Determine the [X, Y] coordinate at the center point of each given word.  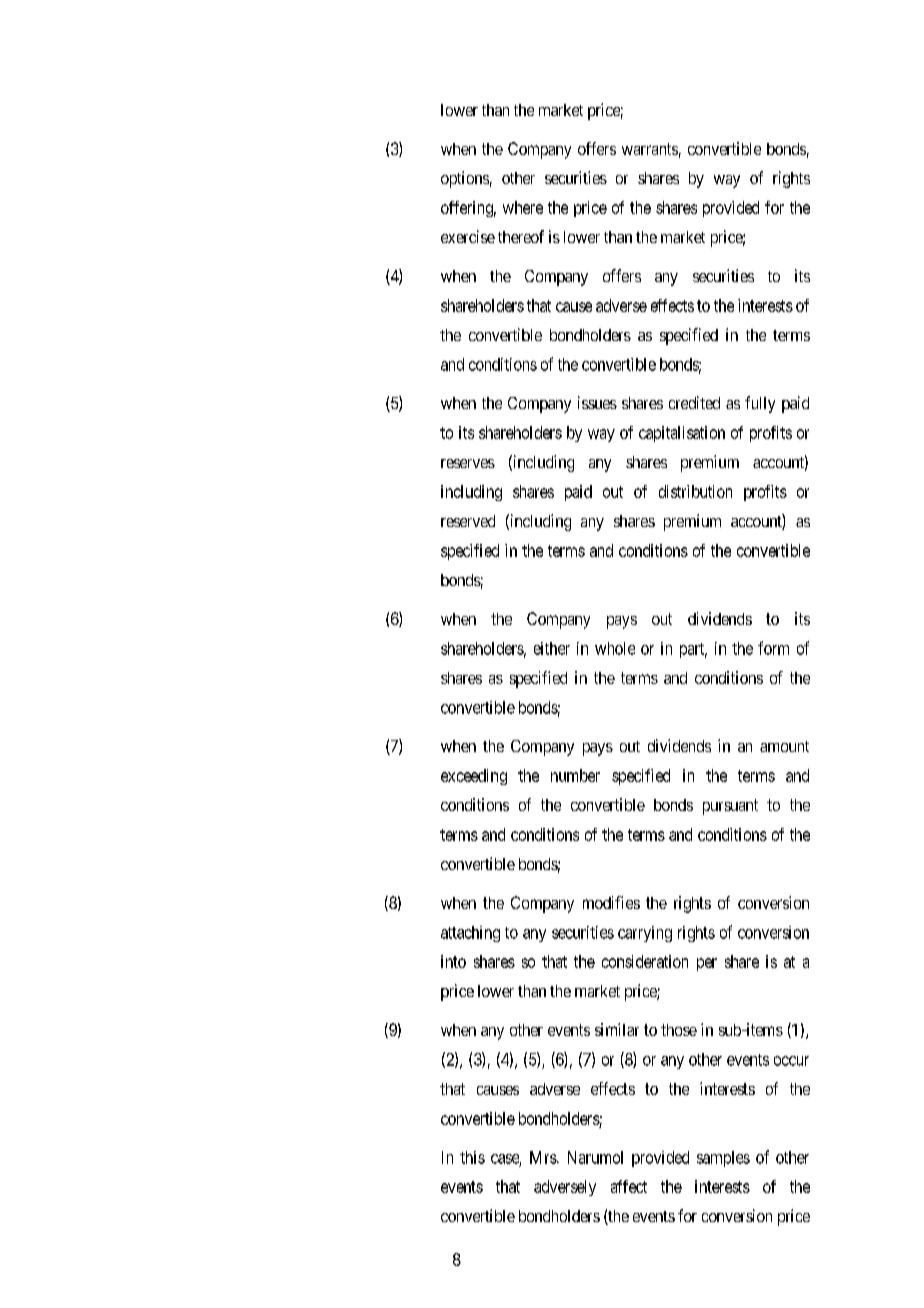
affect [629, 1186]
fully [760, 404]
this [472, 1157]
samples [723, 1159]
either [552, 648]
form [773, 648]
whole [615, 648]
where [523, 207]
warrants [650, 149]
